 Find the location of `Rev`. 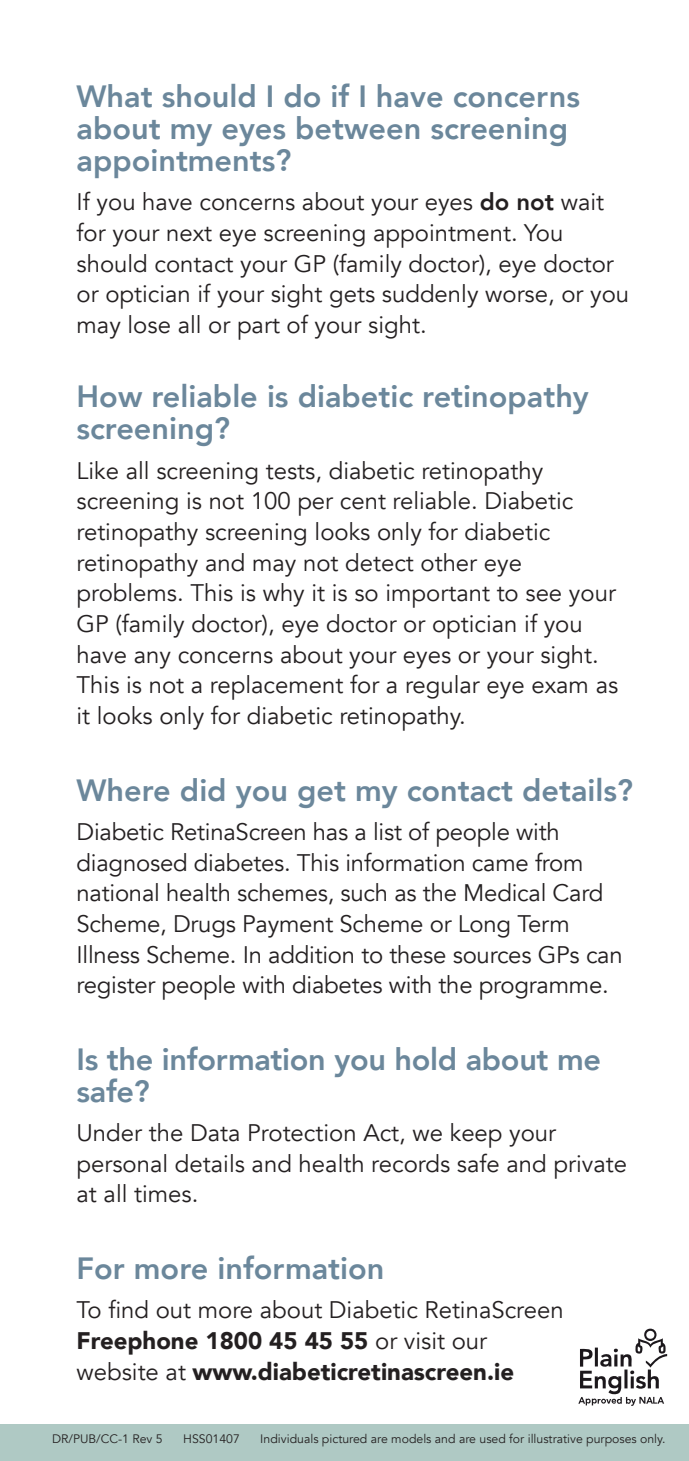

Rev is located at coordinates (142, 1438).
